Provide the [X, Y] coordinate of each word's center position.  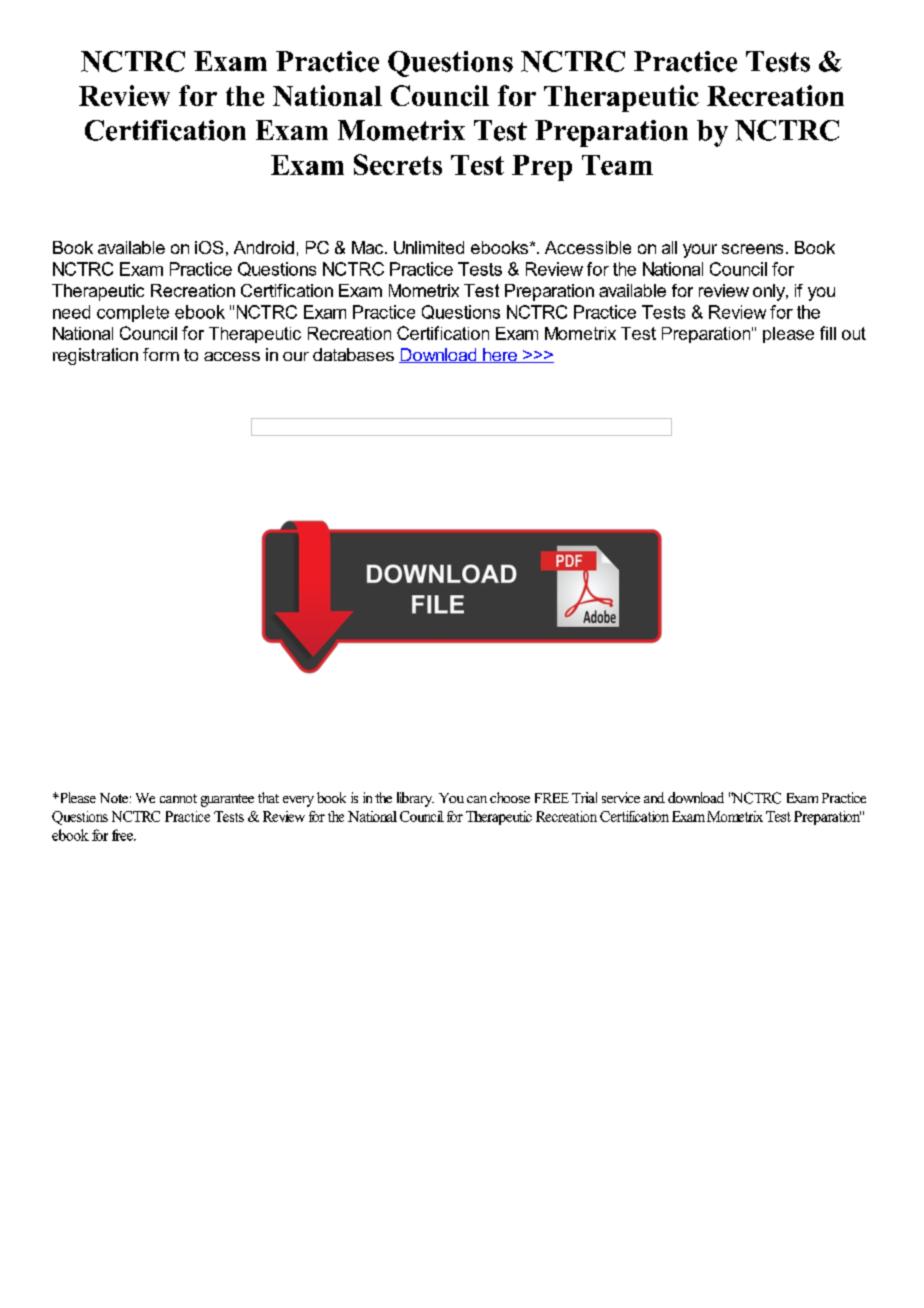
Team [617, 165]
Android [264, 247]
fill [828, 333]
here [500, 355]
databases [353, 354]
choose [510, 797]
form [161, 354]
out [854, 333]
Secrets [398, 164]
